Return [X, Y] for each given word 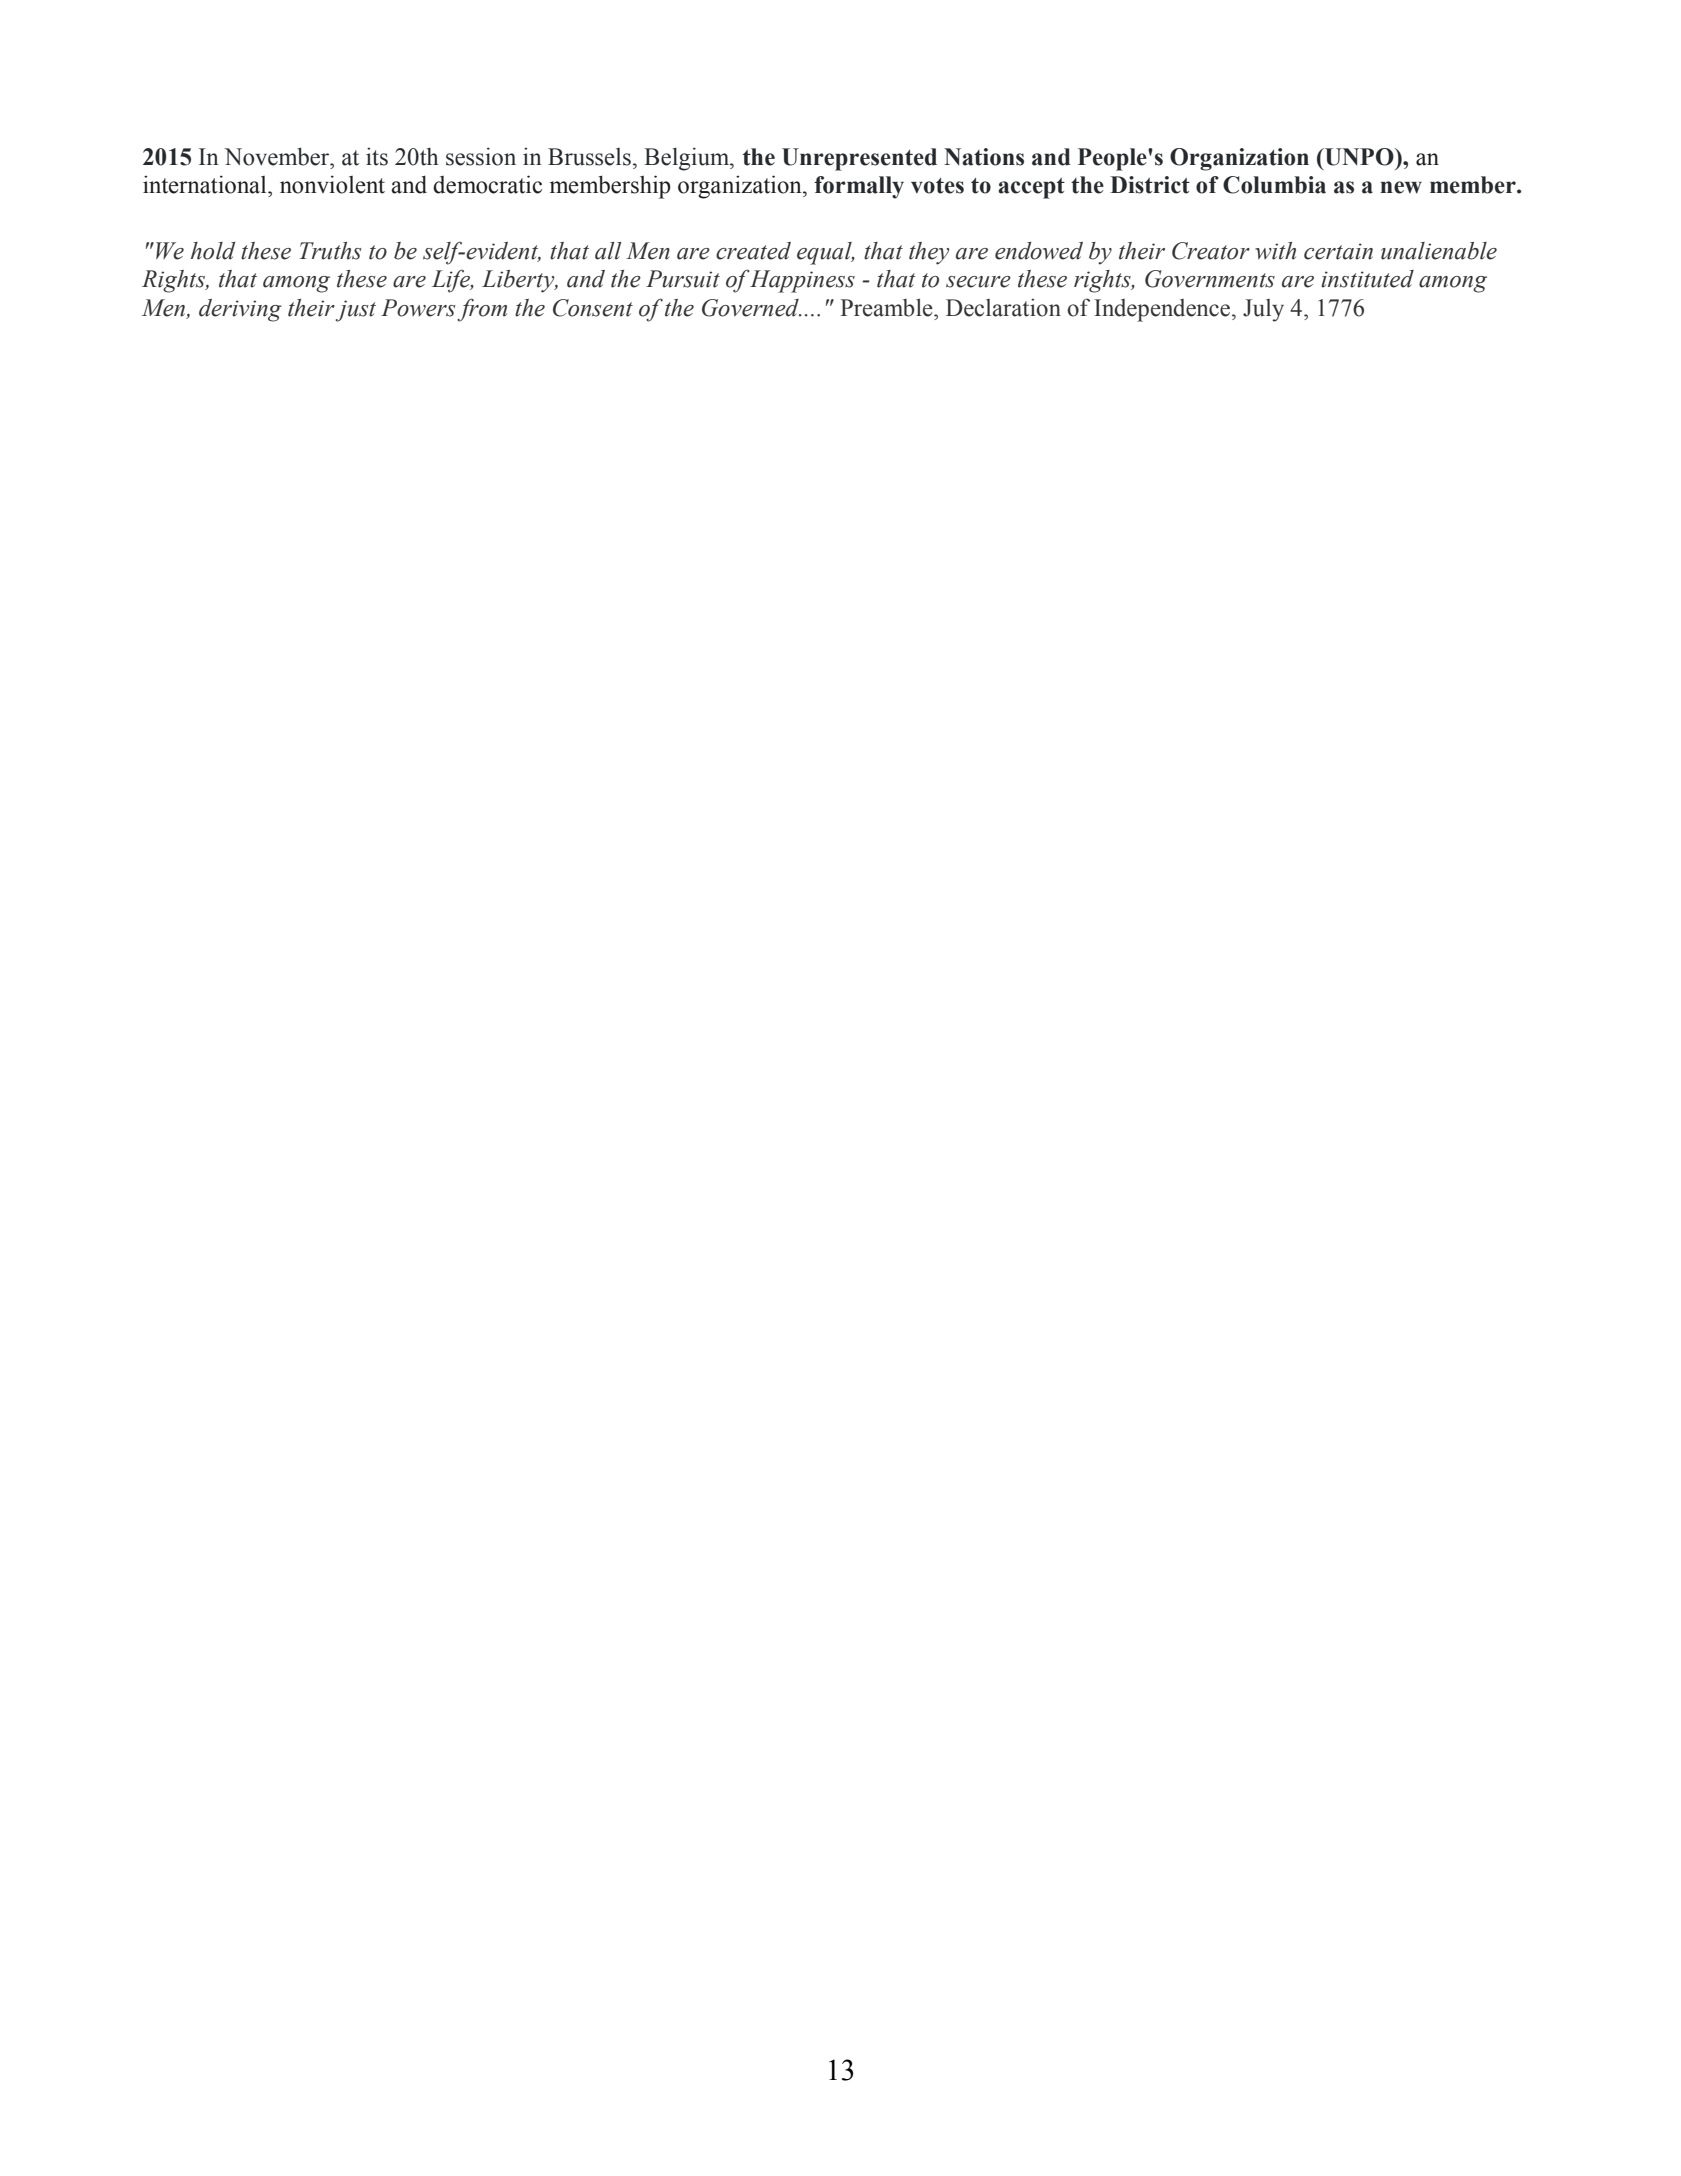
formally [859, 187]
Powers [418, 308]
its [377, 157]
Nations [984, 157]
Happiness [802, 281]
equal [825, 253]
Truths [330, 251]
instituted [1367, 279]
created [753, 251]
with [1275, 251]
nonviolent [332, 184]
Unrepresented [859, 159]
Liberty [519, 281]
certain [1338, 251]
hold [213, 251]
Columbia [1274, 185]
